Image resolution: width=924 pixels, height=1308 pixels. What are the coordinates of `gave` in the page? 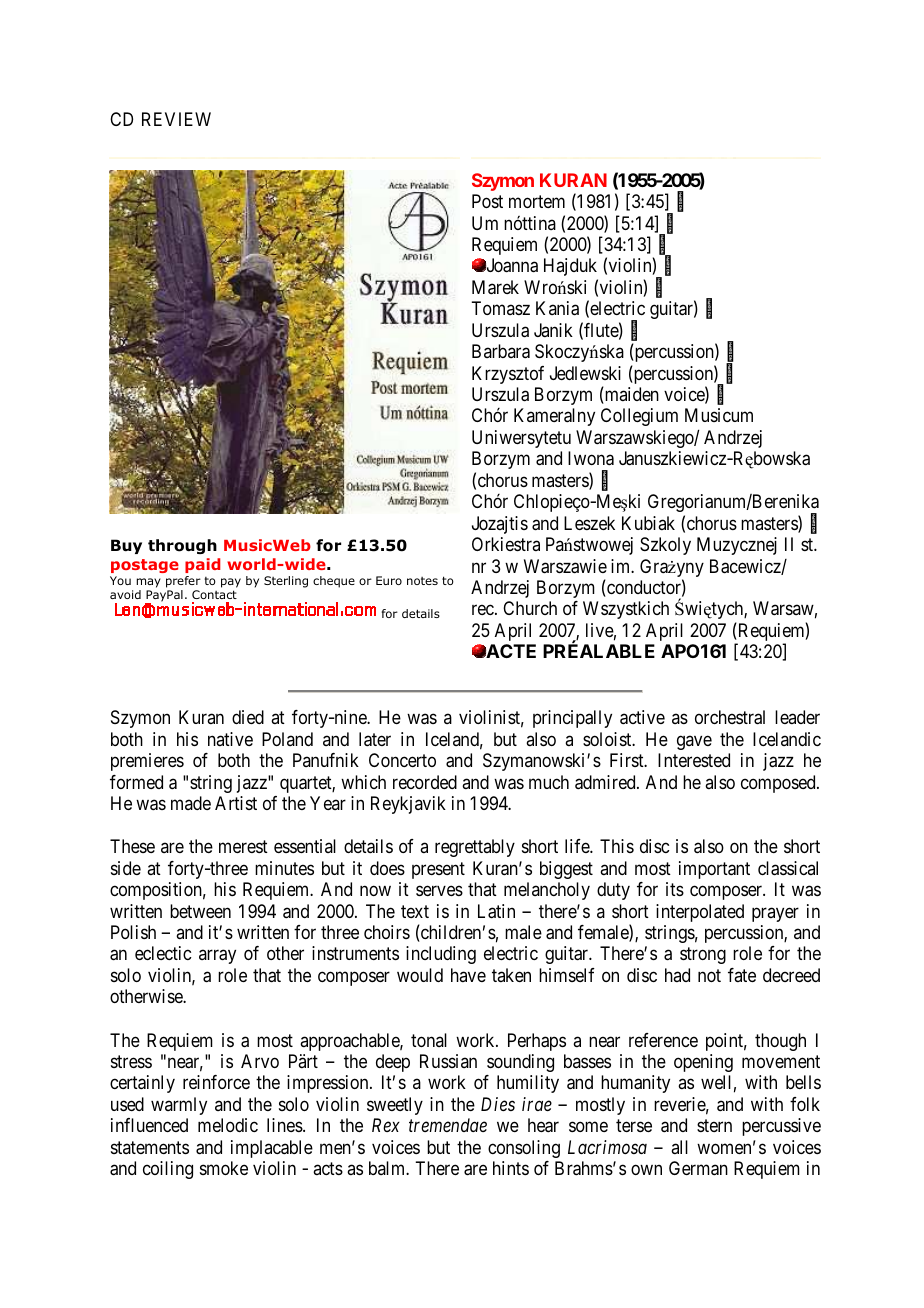 It's located at (694, 742).
